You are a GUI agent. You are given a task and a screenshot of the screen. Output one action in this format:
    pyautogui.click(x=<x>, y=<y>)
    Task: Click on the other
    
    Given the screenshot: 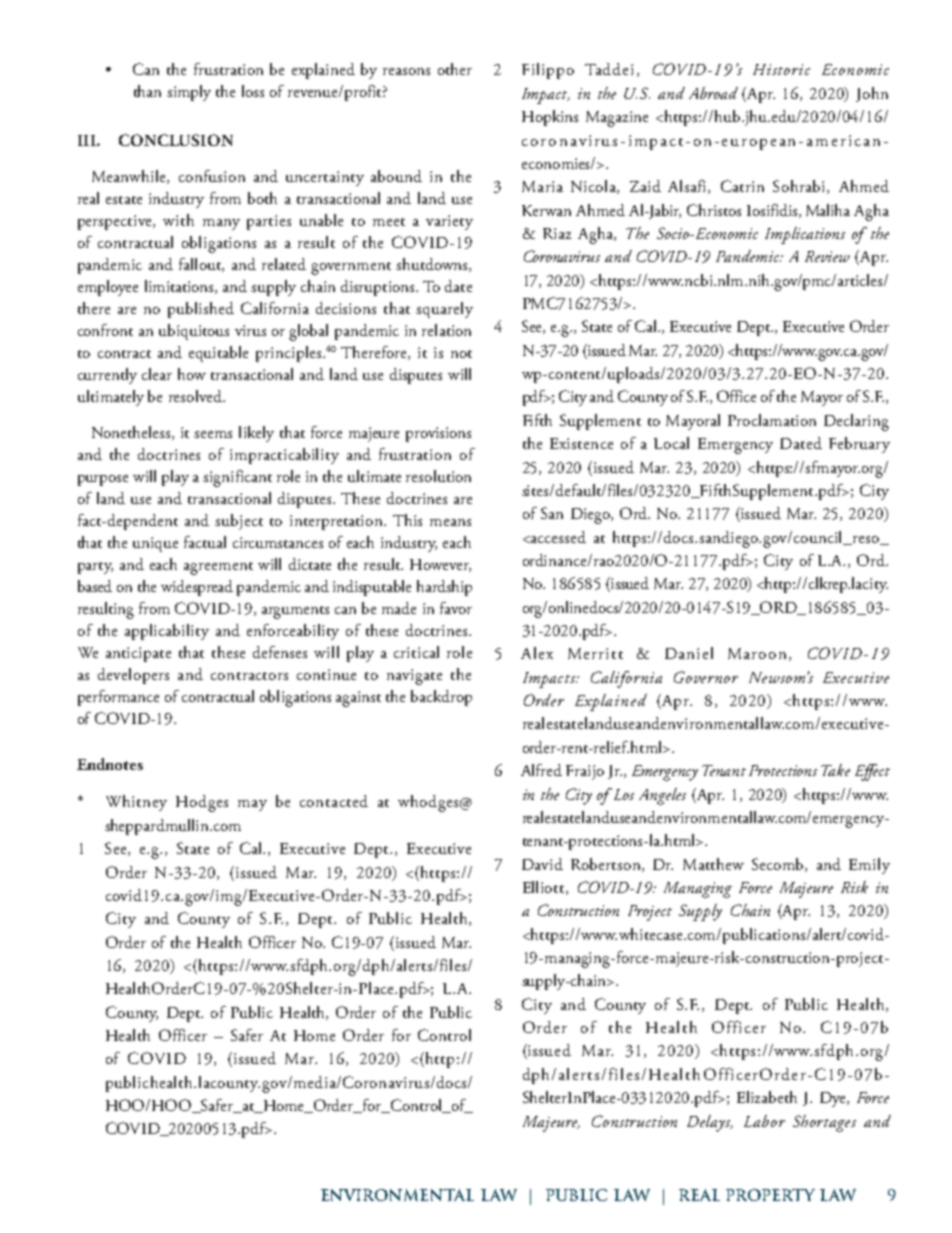 What is the action you would take?
    pyautogui.click(x=455, y=69)
